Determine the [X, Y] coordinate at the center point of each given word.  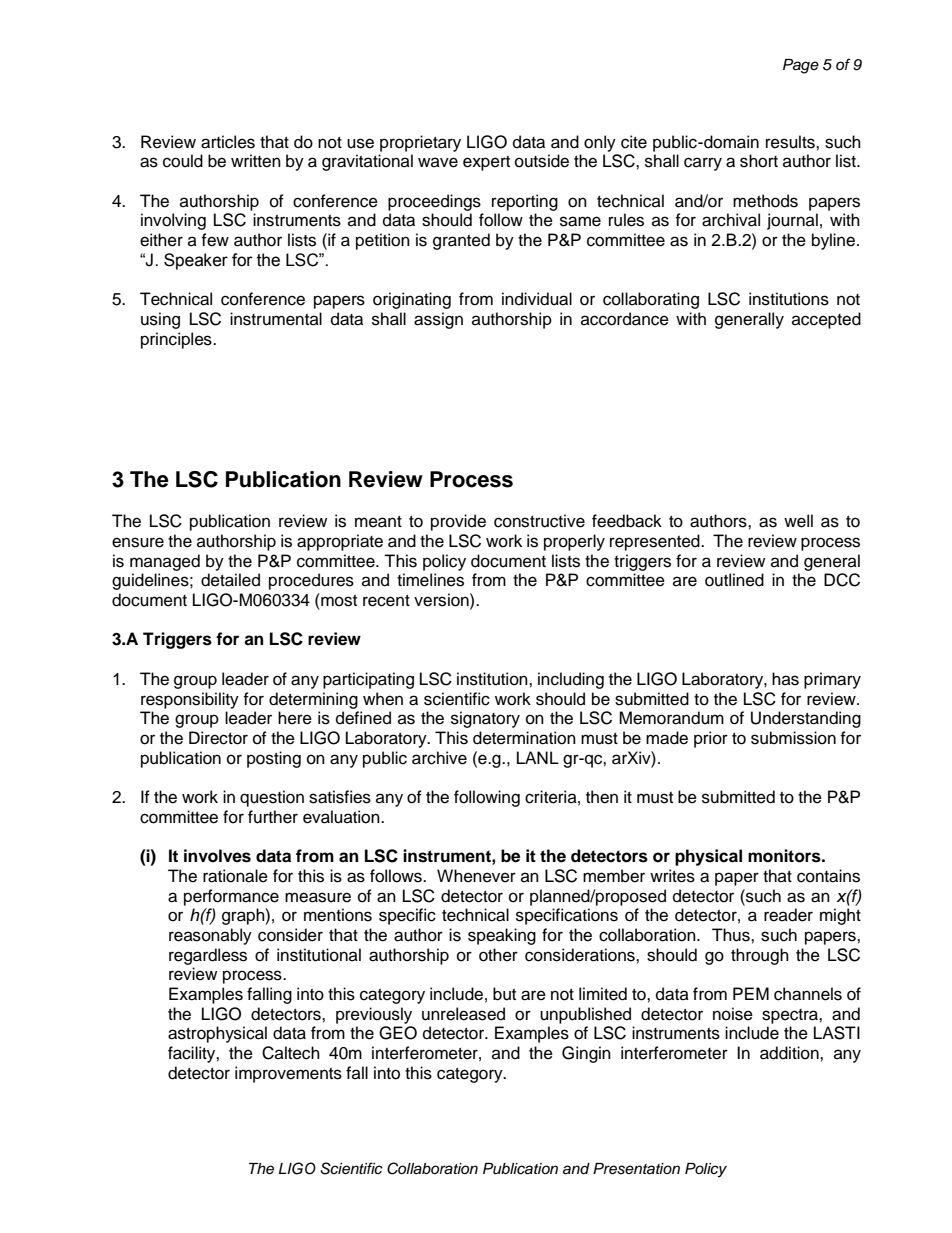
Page [801, 66]
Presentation [636, 1169]
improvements [288, 1074]
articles [228, 142]
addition [790, 1053]
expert [486, 163]
